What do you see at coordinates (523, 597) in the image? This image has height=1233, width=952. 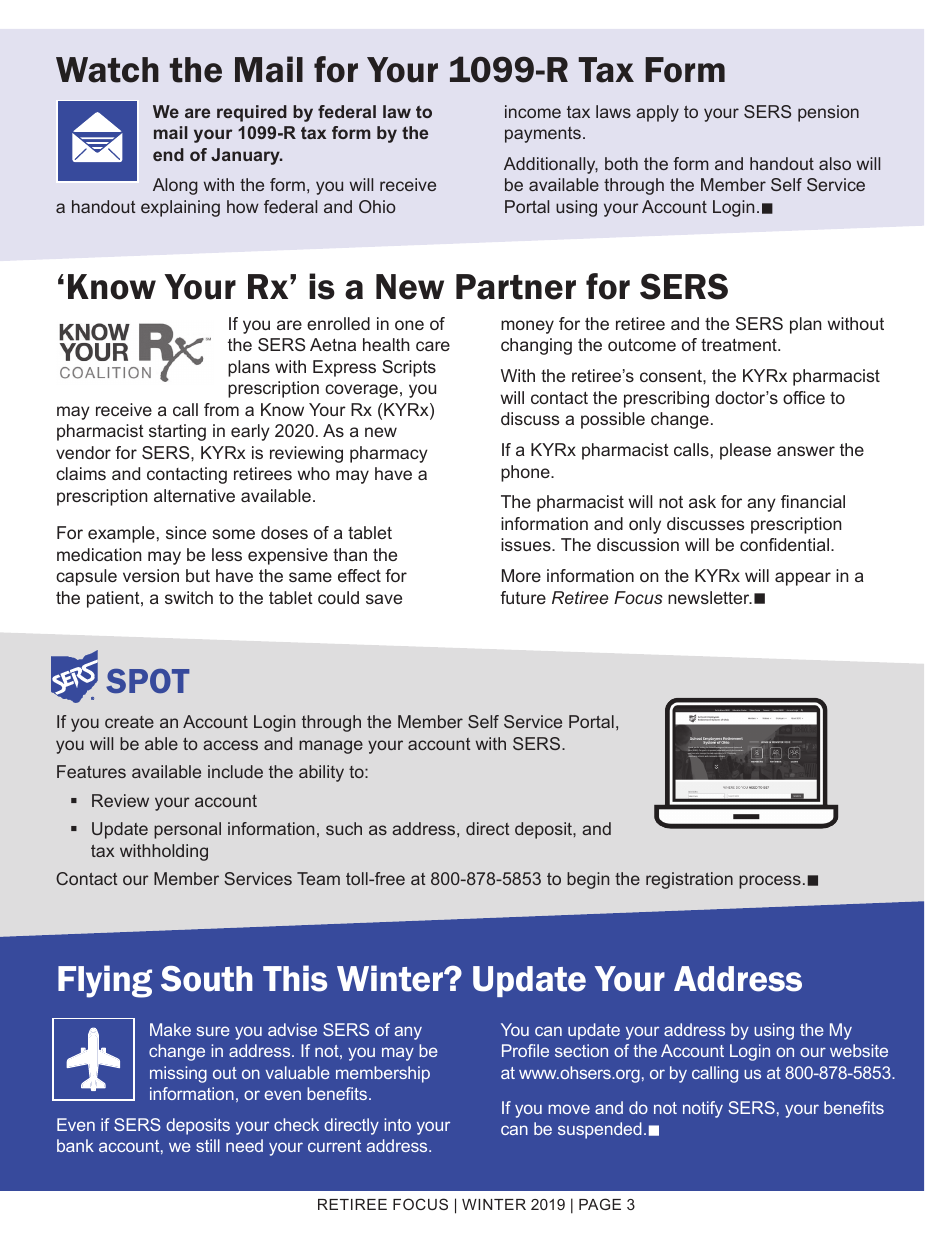 I see `future` at bounding box center [523, 597].
